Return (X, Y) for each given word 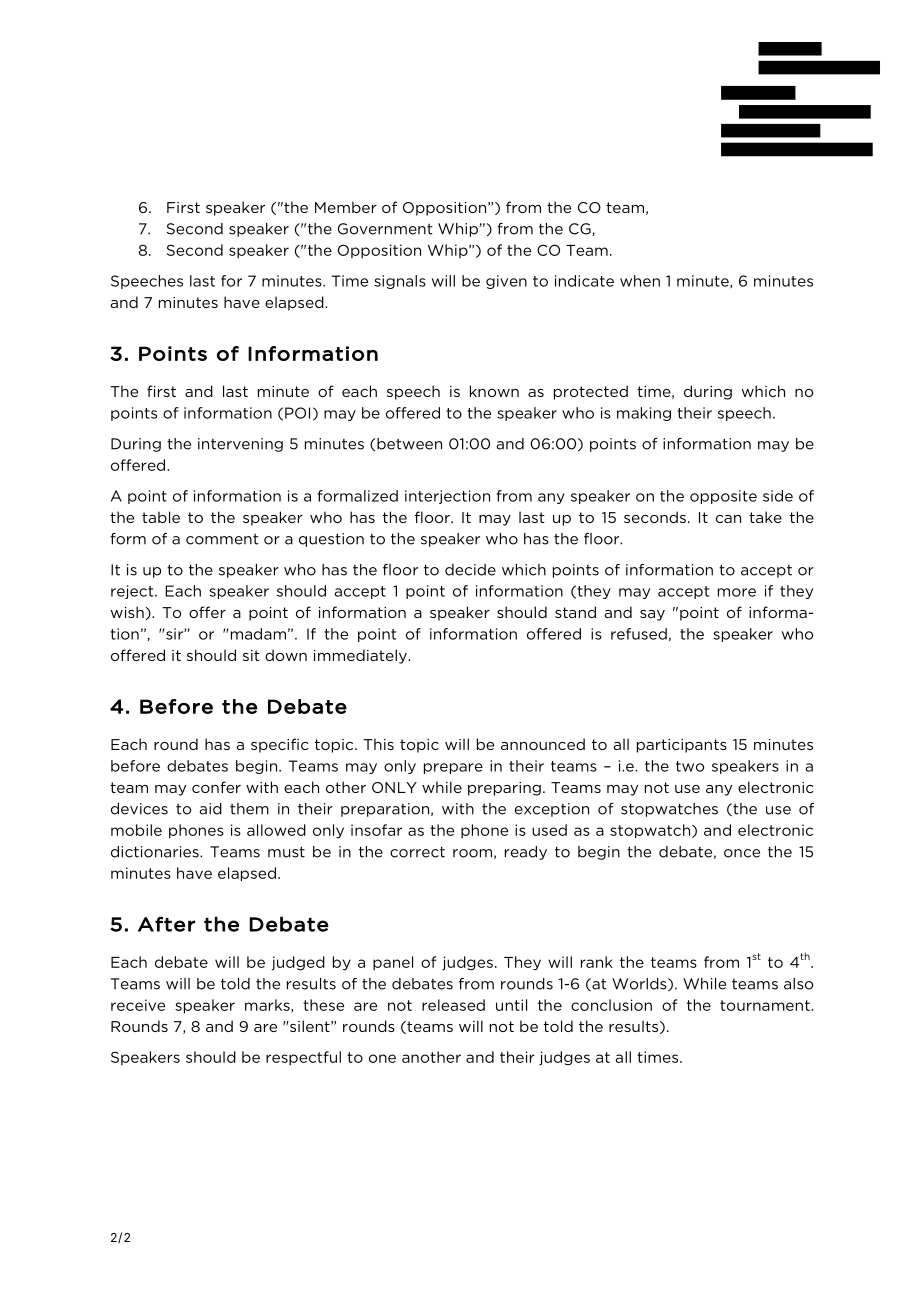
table (161, 517)
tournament (766, 1005)
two (690, 766)
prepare (453, 768)
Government (385, 229)
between (409, 444)
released (453, 1005)
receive (138, 1005)
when (640, 281)
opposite (723, 497)
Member (346, 207)
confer (216, 787)
